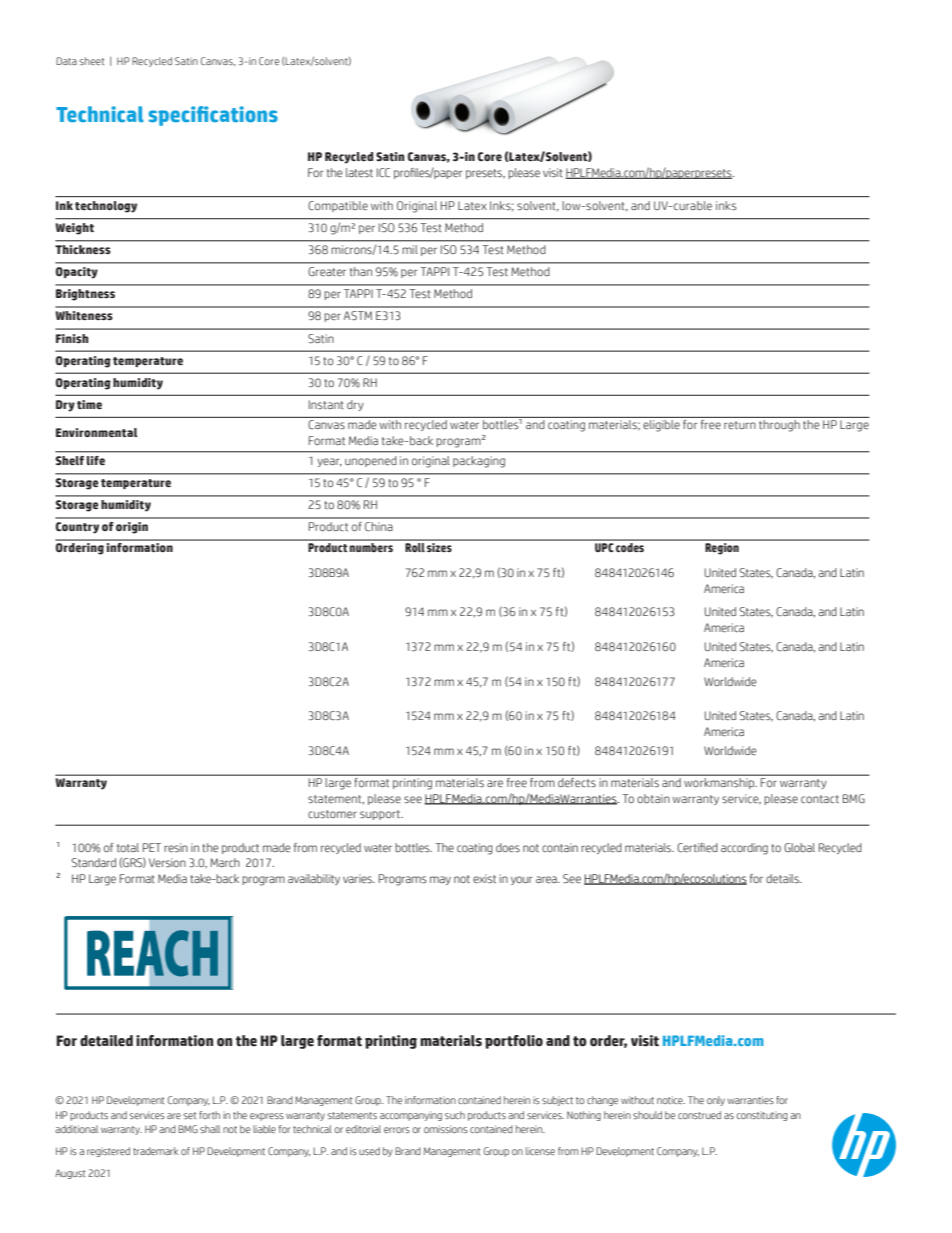 Image resolution: width=952 pixels, height=1233 pixels. I want to click on ICC, so click(383, 172).
